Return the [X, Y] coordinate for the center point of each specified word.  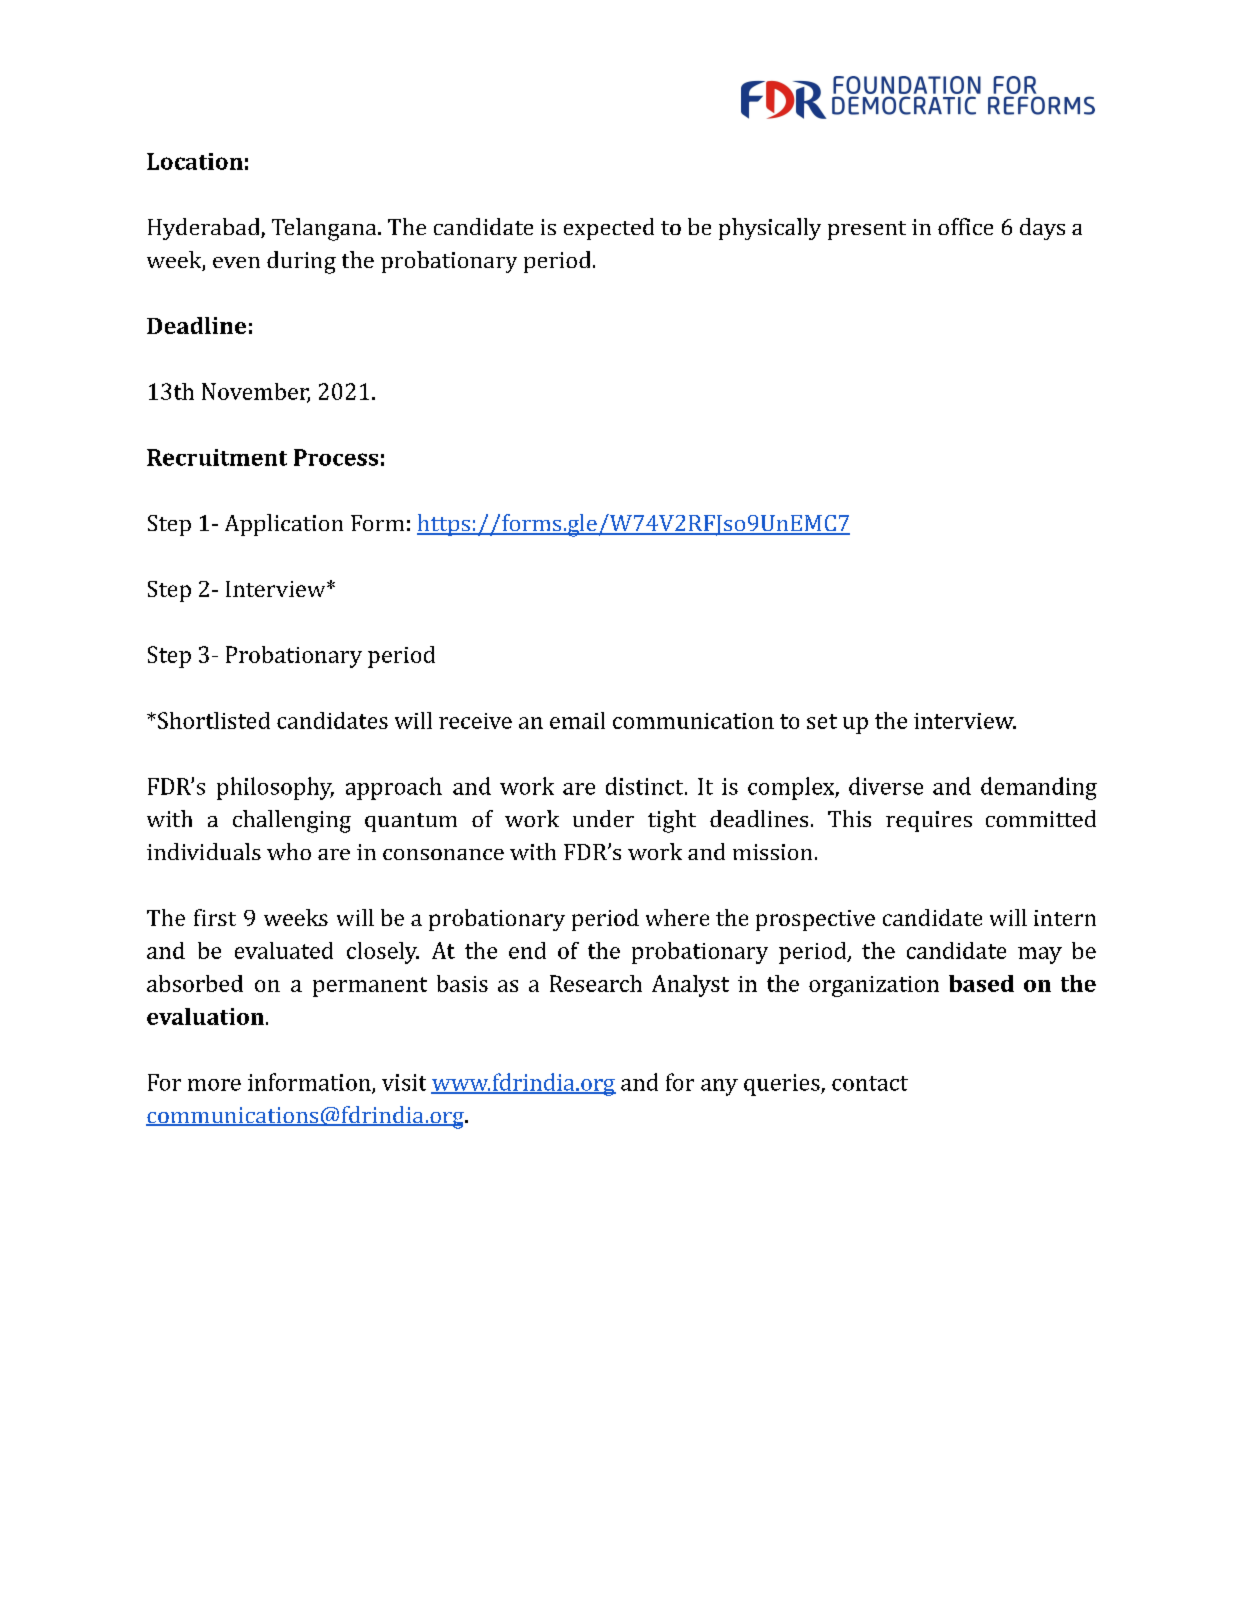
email [577, 720]
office [965, 226]
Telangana [325, 229]
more [214, 1085]
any [719, 1087]
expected [609, 229]
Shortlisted [214, 720]
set [822, 721]
